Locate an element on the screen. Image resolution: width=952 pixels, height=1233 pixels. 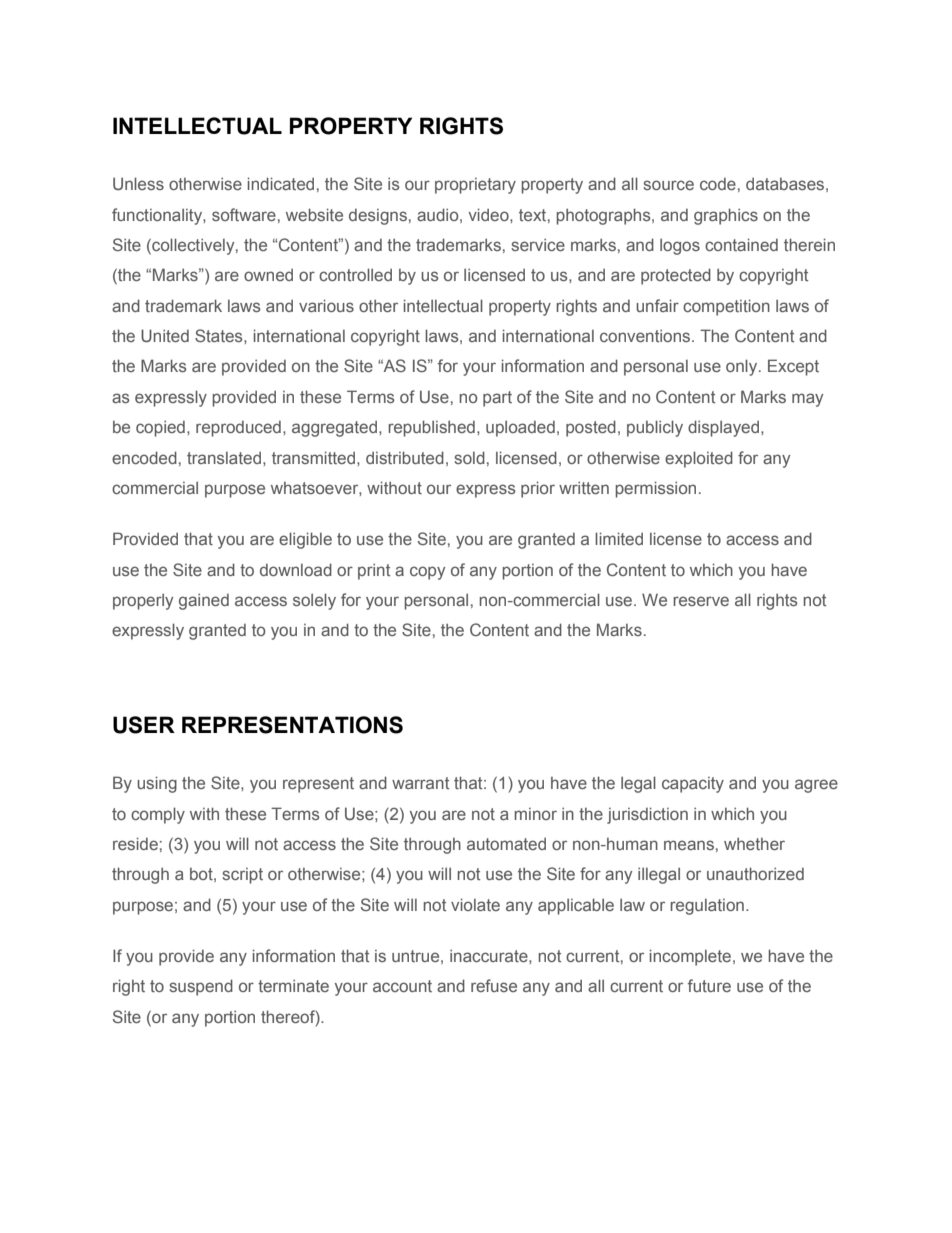
inaccurate is located at coordinates (490, 956).
